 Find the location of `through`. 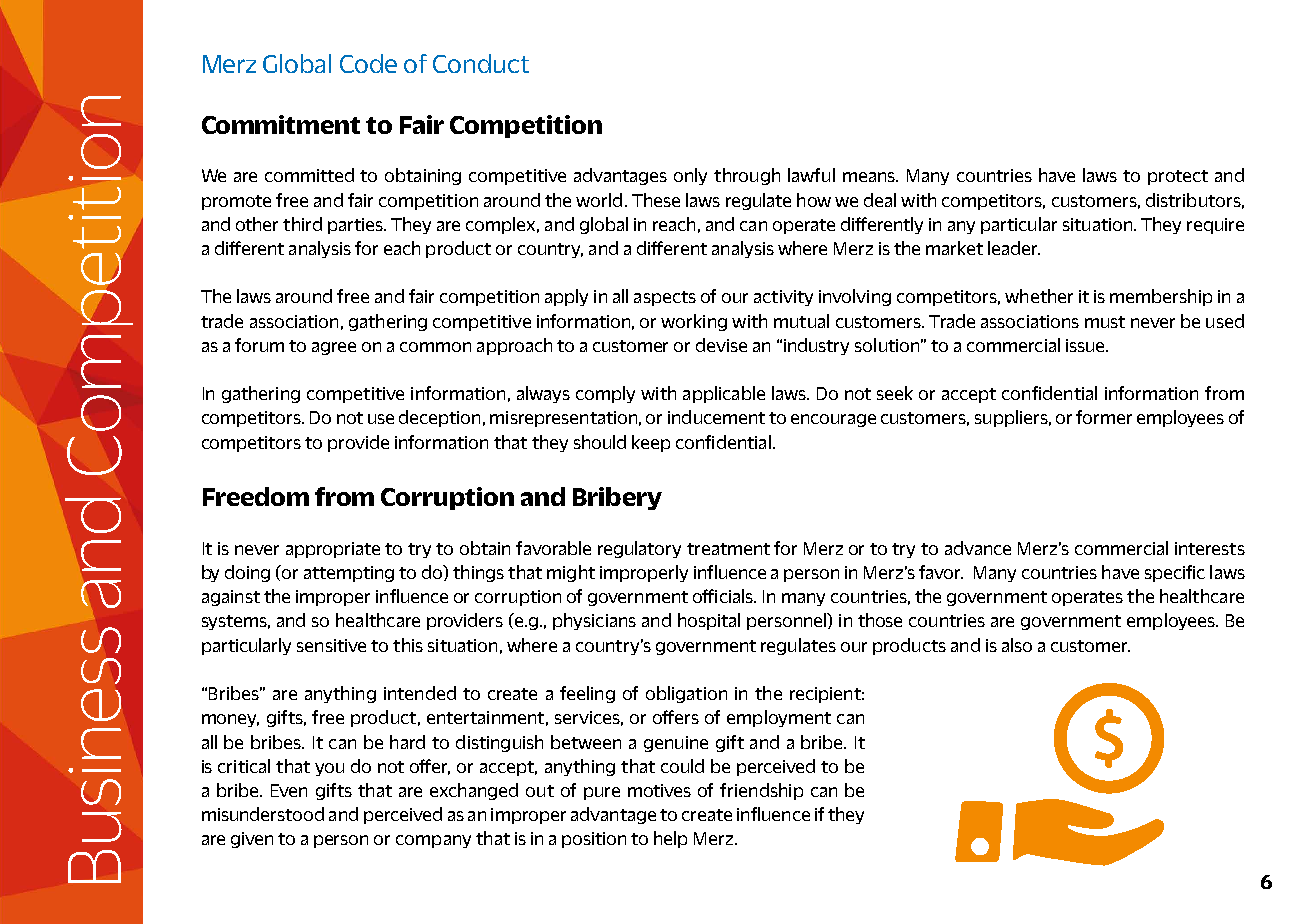

through is located at coordinates (747, 176).
